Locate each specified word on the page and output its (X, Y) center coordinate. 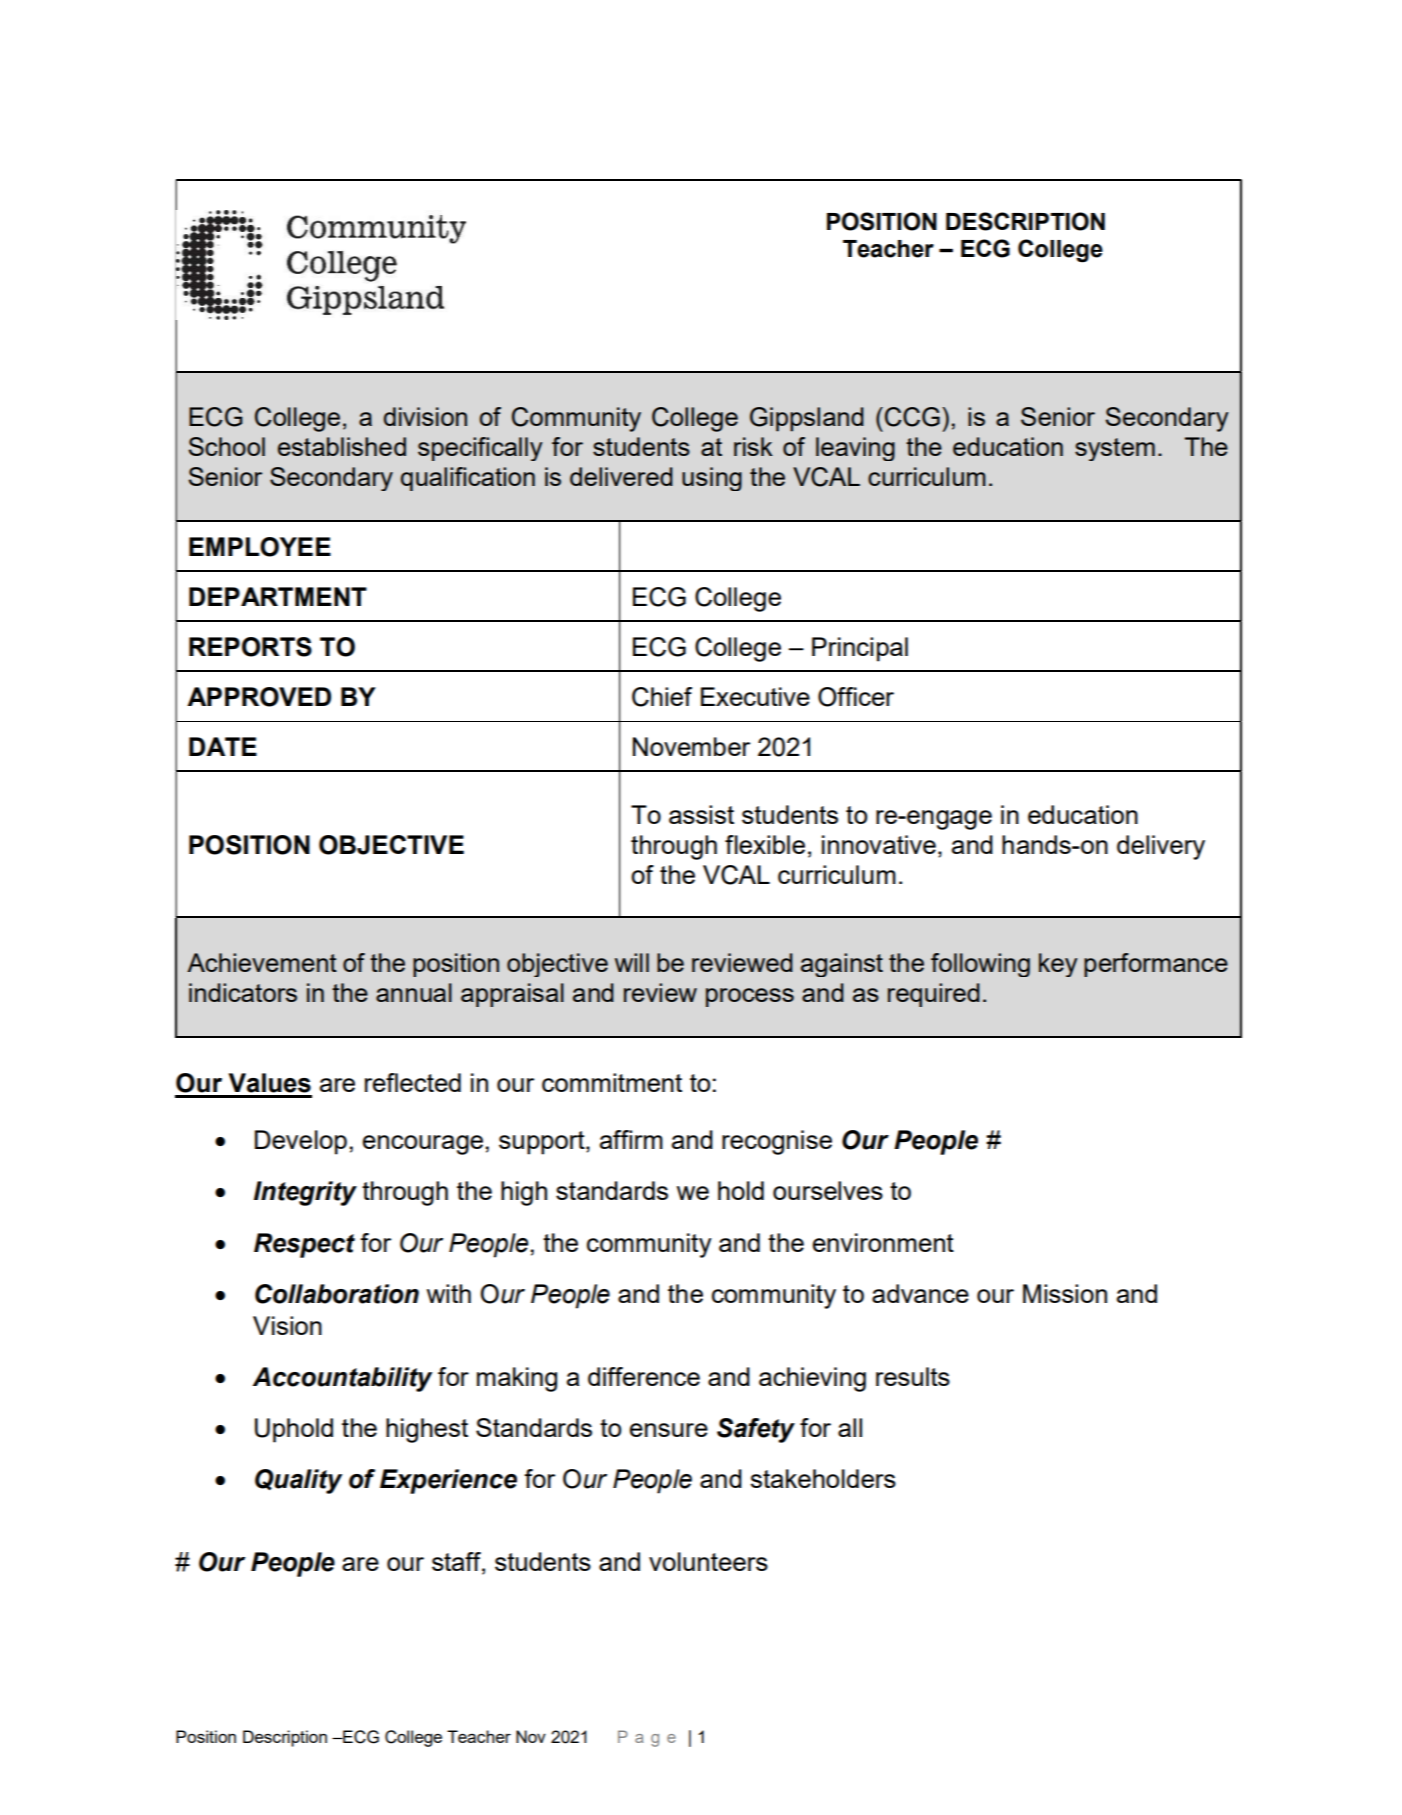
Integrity (305, 1193)
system (1115, 449)
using (712, 479)
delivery (1161, 847)
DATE (223, 746)
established (342, 446)
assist (701, 814)
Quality (298, 1481)
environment (883, 1242)
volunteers (708, 1561)
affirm (631, 1139)
